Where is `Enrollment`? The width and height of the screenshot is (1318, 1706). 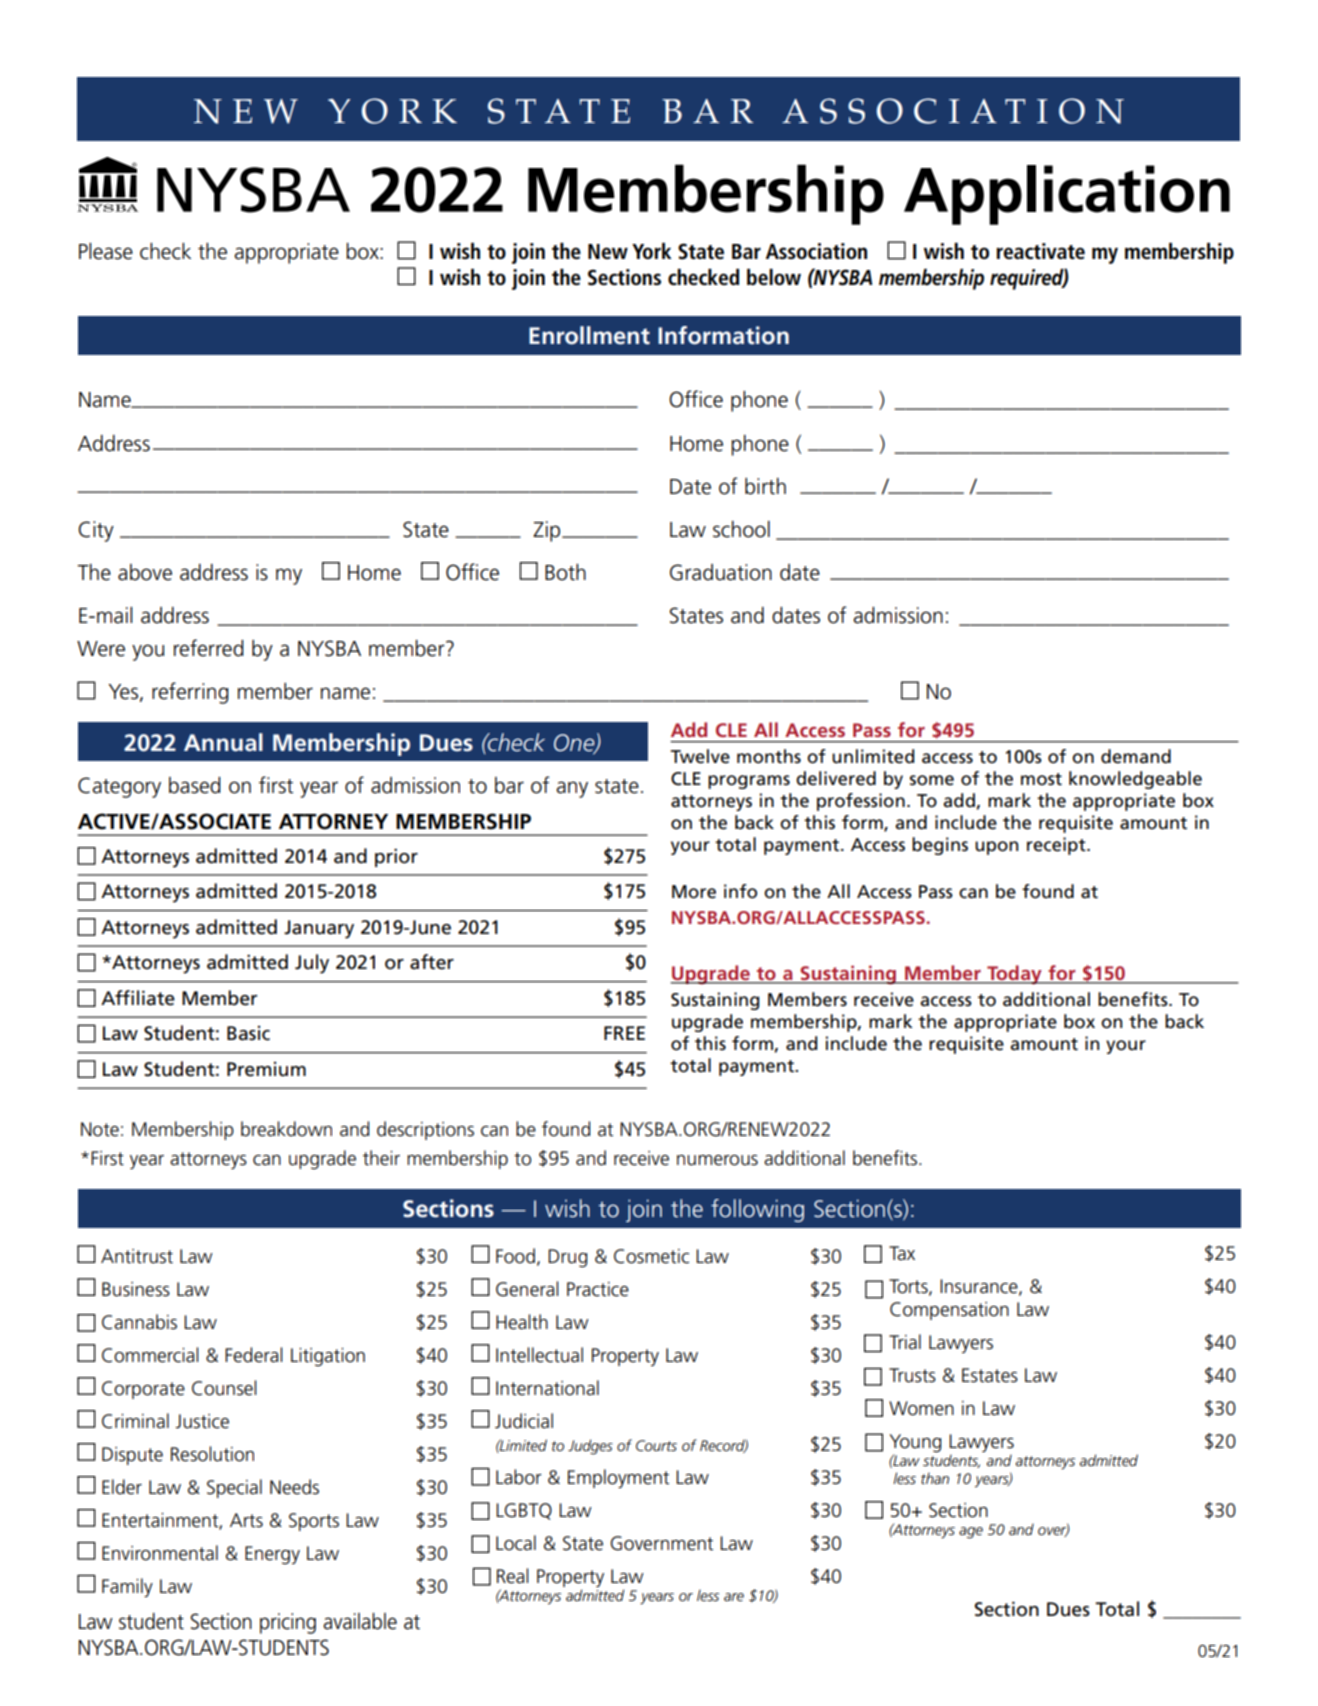 Enrollment is located at coordinates (589, 335).
